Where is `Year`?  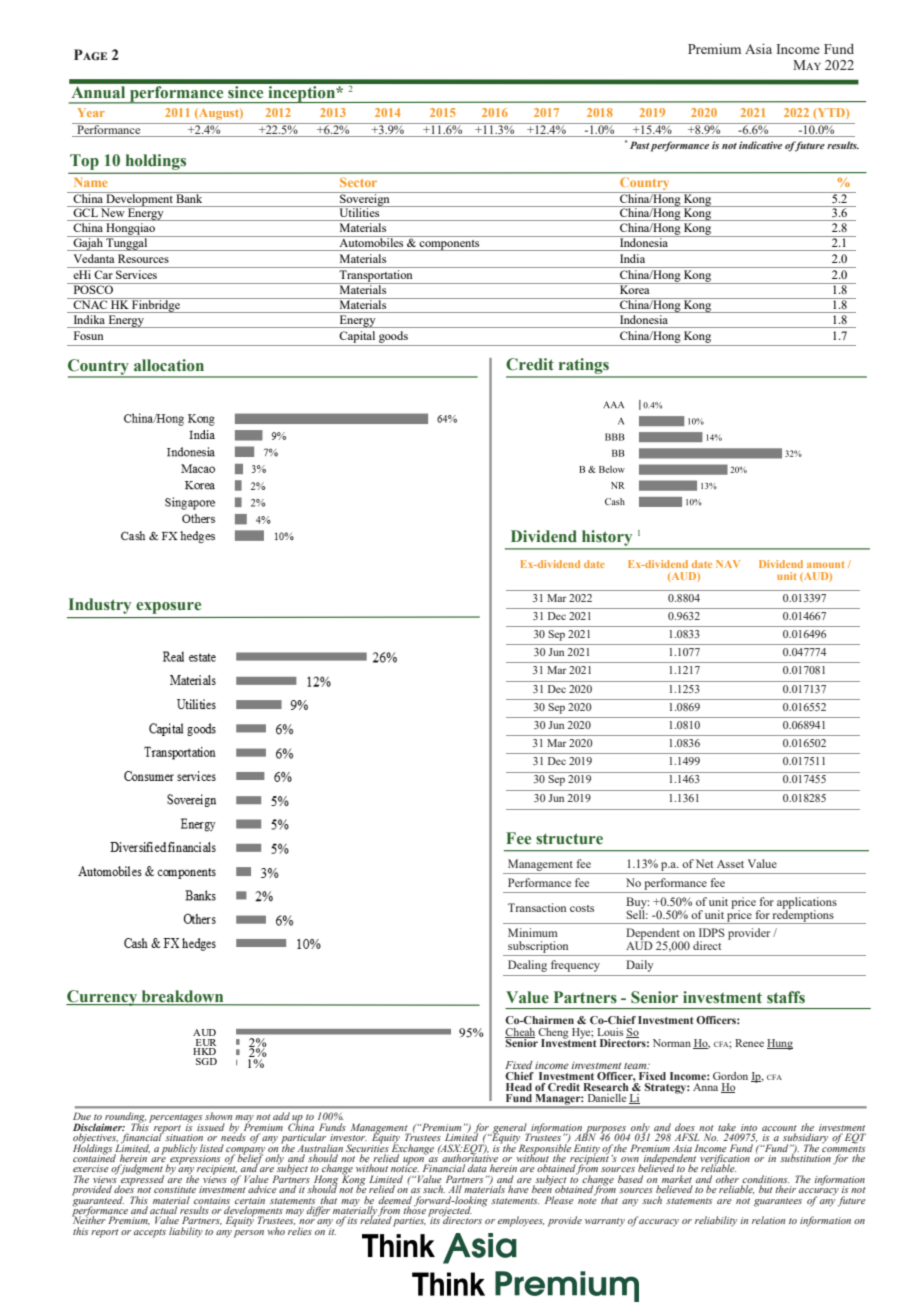
Year is located at coordinates (91, 112).
